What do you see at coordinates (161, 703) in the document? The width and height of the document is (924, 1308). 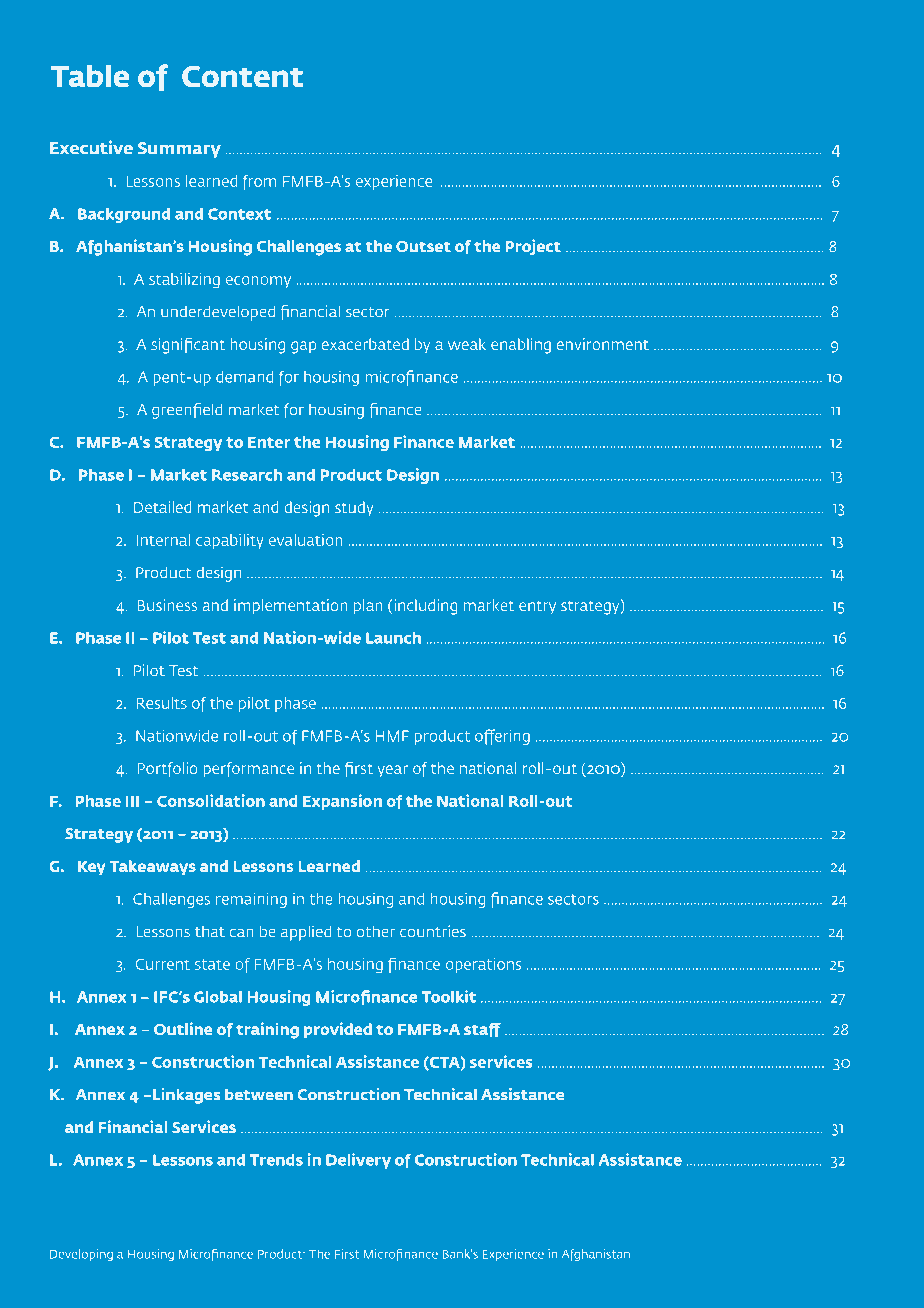 I see `Results` at bounding box center [161, 703].
